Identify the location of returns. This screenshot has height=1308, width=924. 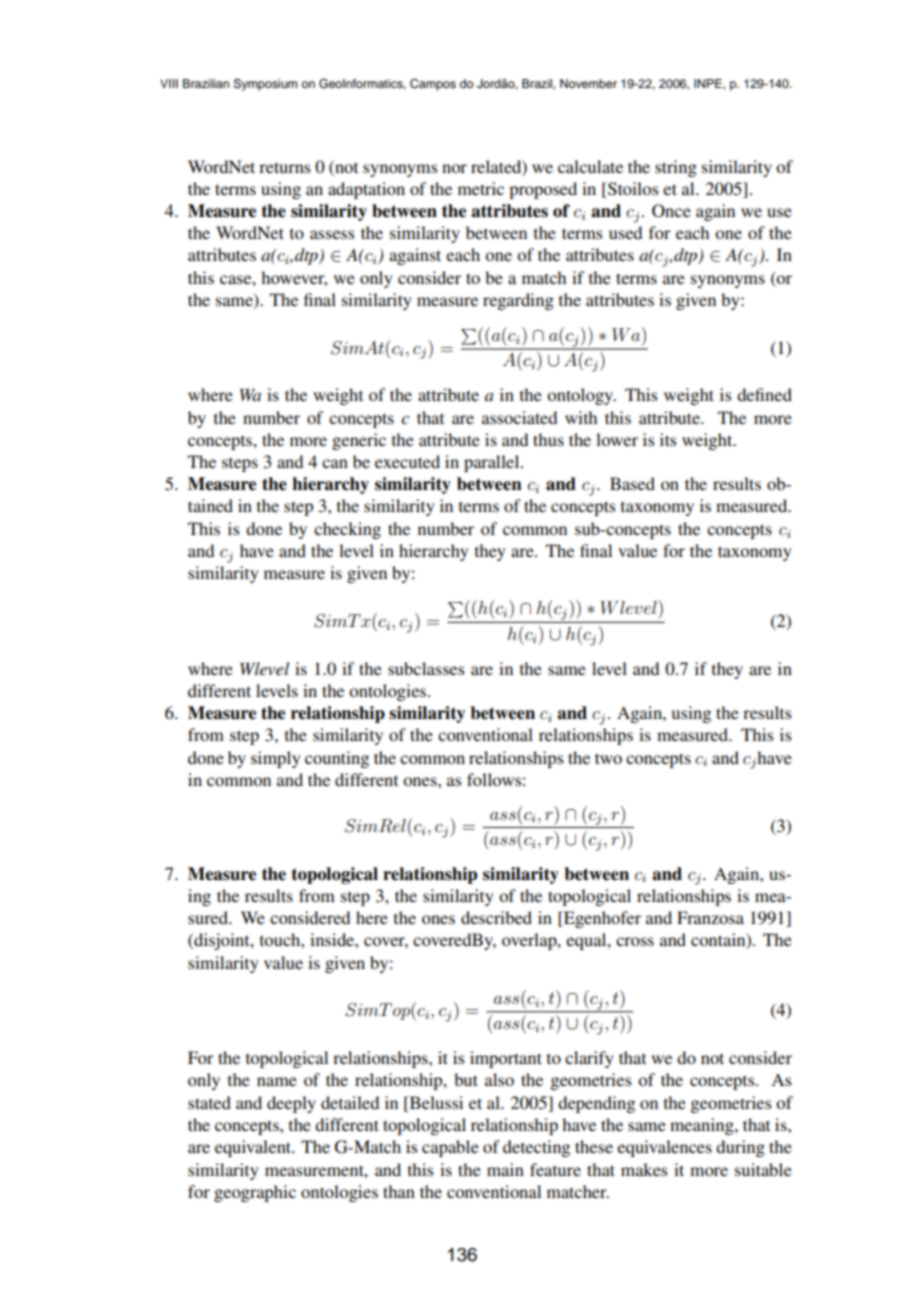
(284, 167).
